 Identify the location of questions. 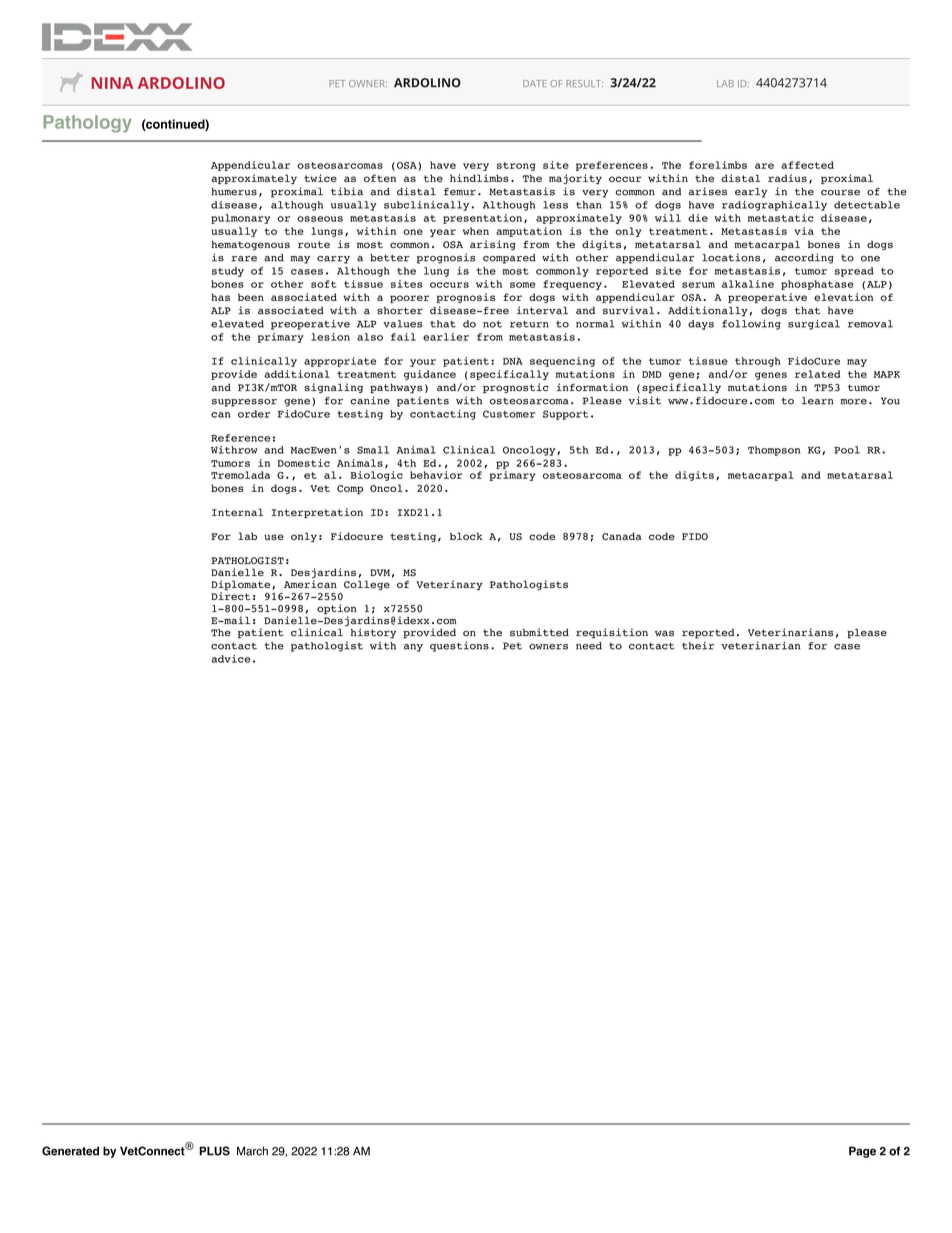
(459, 647).
